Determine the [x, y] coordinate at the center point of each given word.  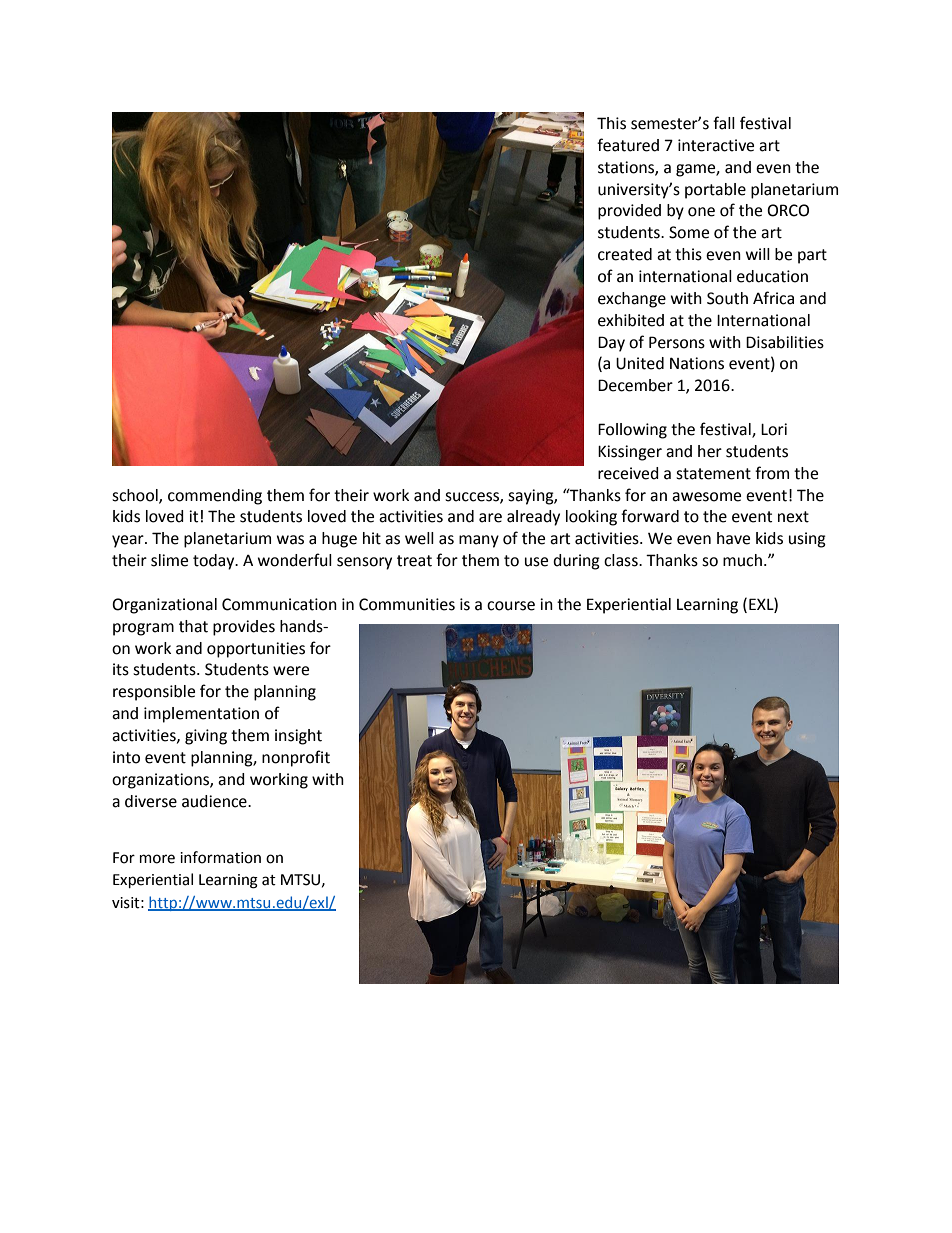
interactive [716, 145]
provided [629, 212]
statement [713, 474]
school [136, 496]
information [220, 857]
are [490, 518]
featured [628, 145]
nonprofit [296, 758]
